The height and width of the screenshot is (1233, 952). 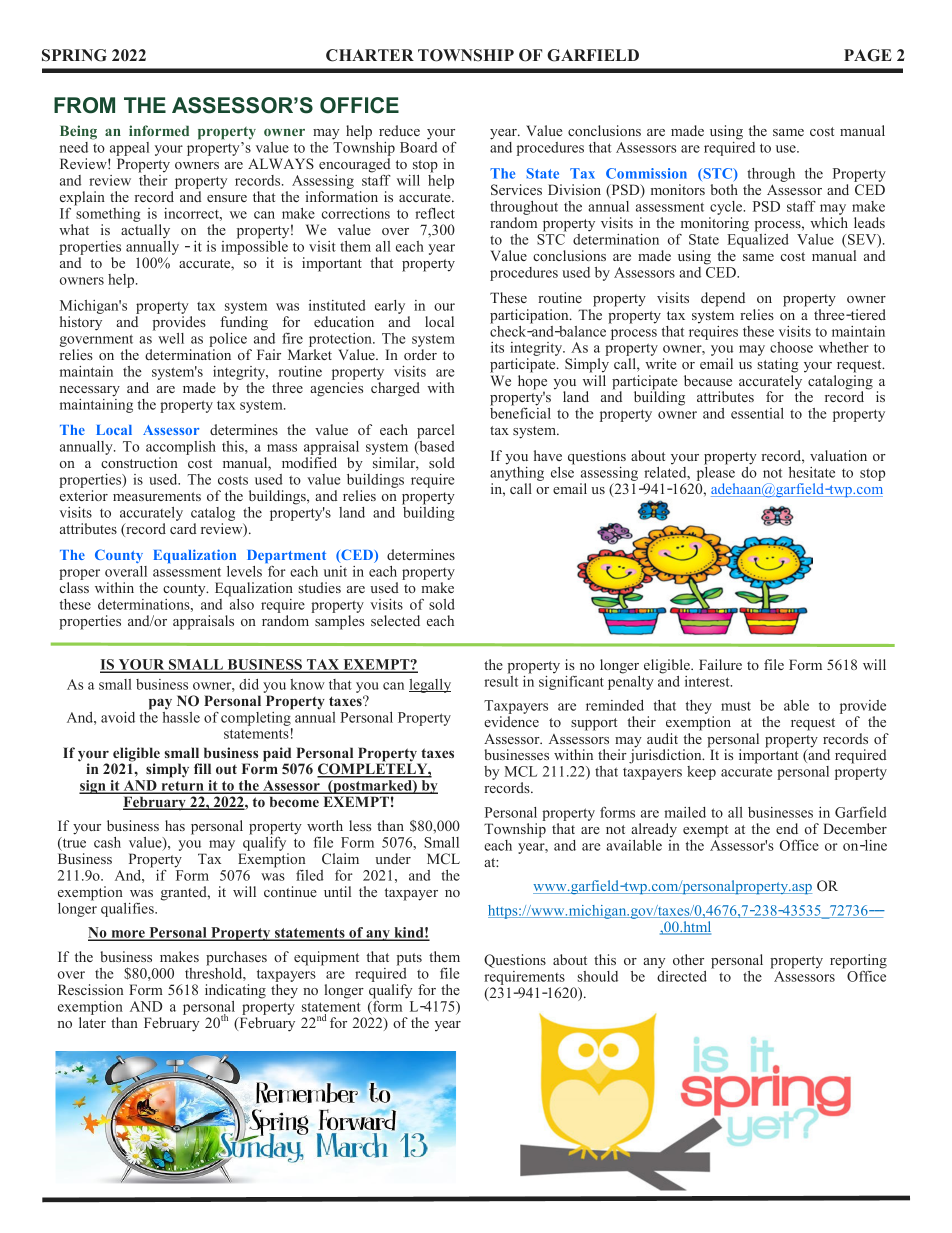 What do you see at coordinates (181, 716) in the screenshot?
I see `hassle` at bounding box center [181, 716].
